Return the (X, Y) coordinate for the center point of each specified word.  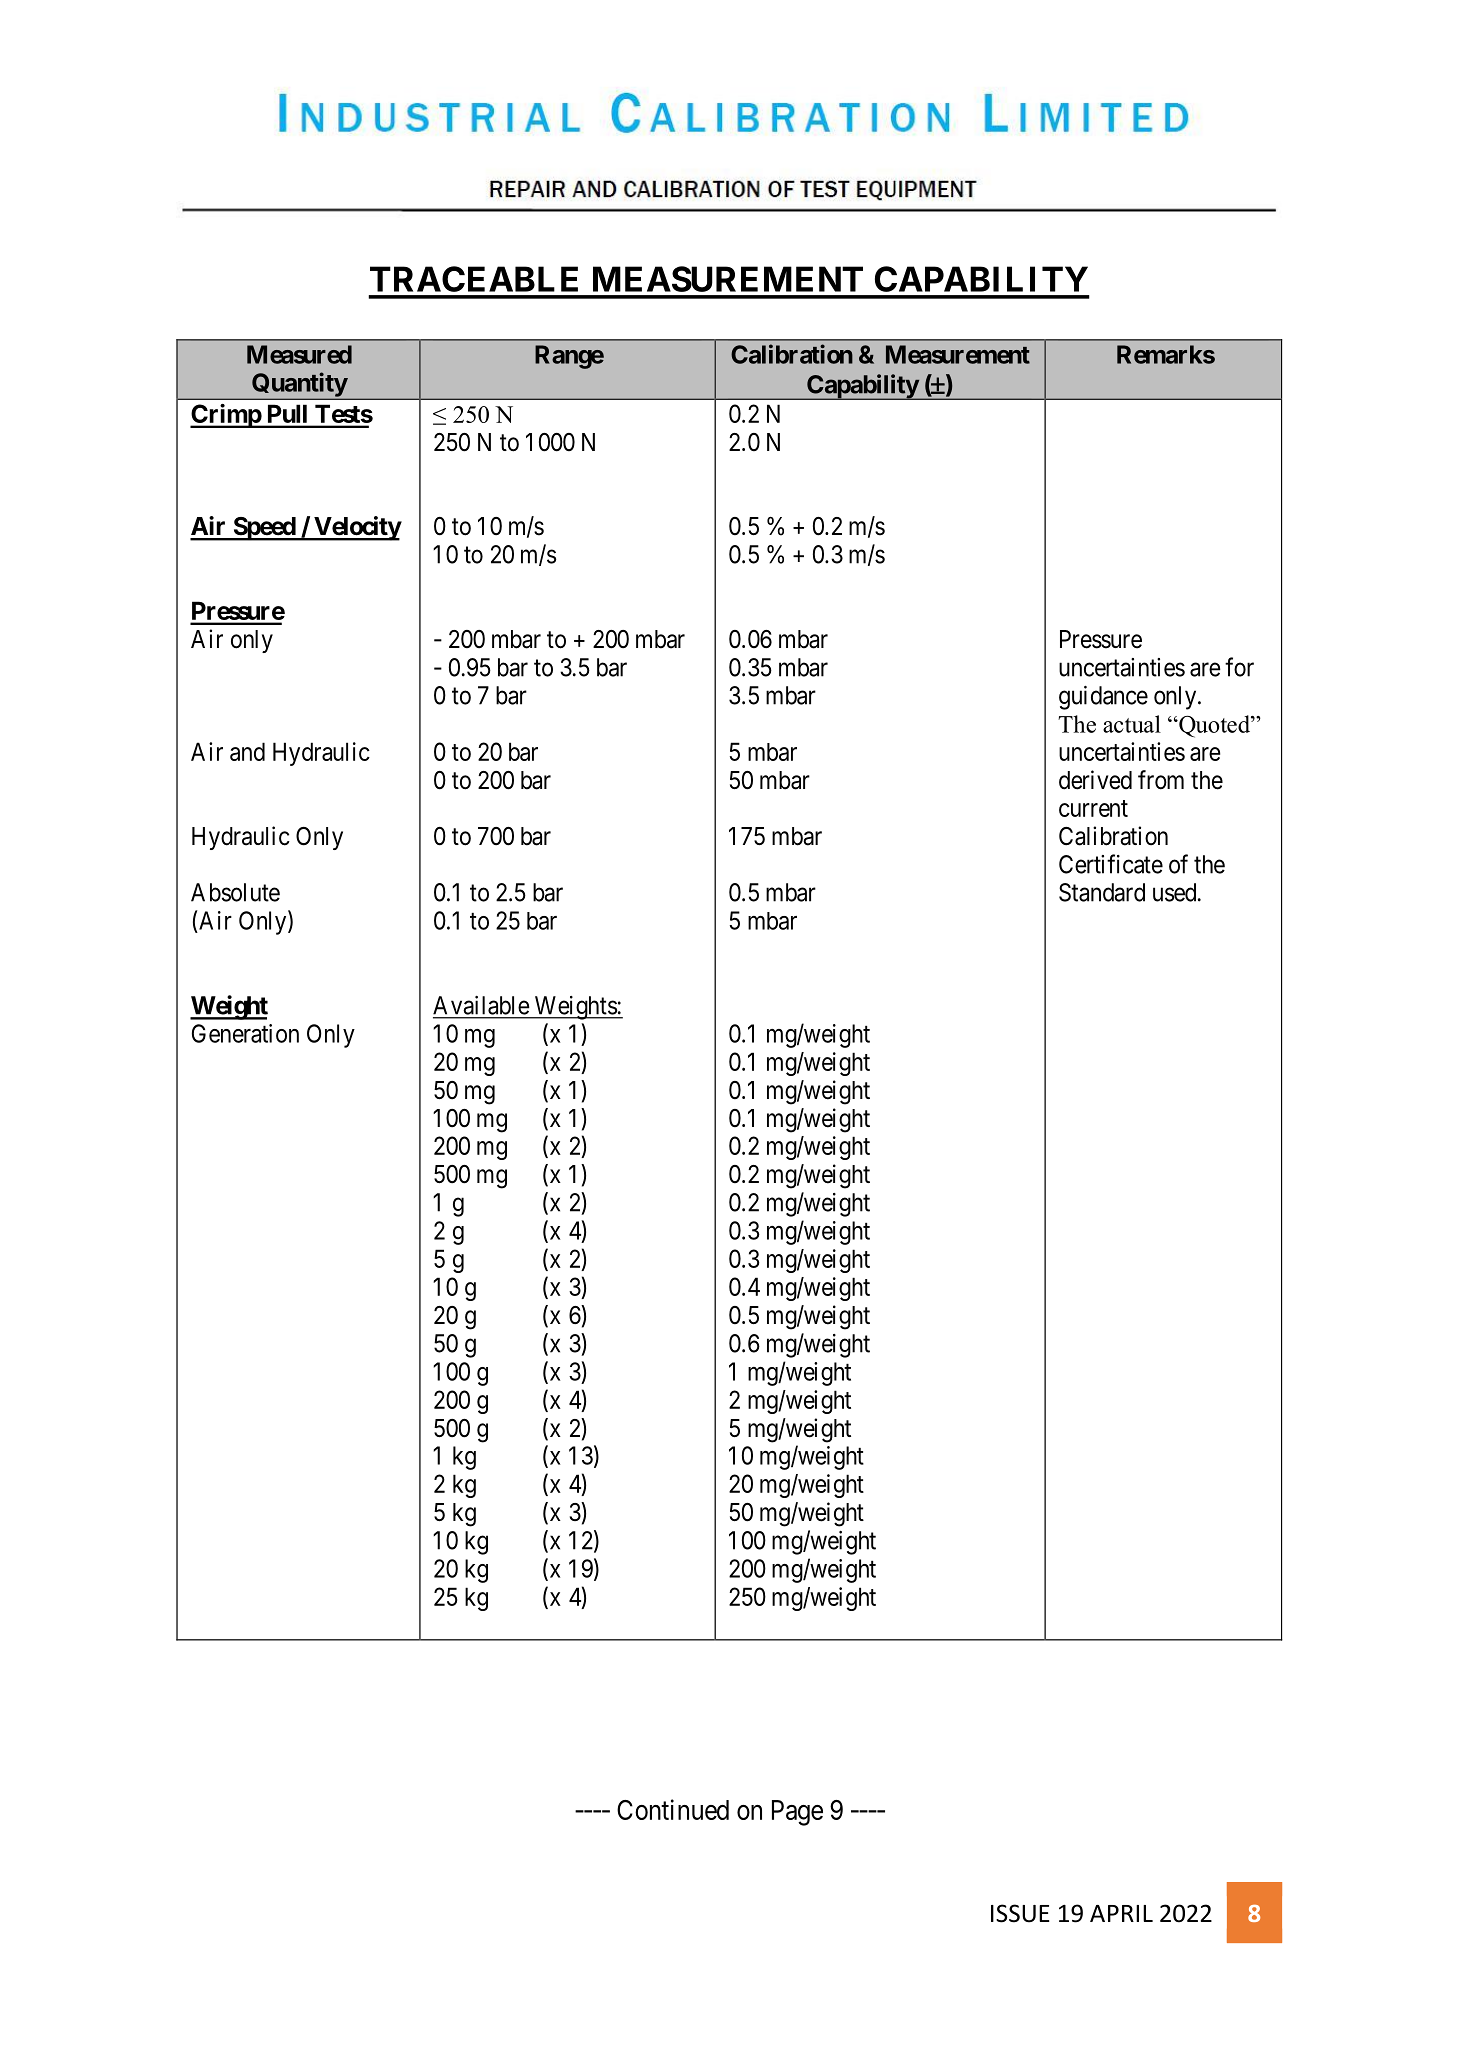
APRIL (1121, 1913)
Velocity (357, 528)
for (1239, 667)
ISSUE (1020, 1913)
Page (797, 1813)
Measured (299, 354)
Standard (1102, 892)
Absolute (235, 892)
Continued (673, 1809)
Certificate (1111, 864)
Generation (245, 1033)
